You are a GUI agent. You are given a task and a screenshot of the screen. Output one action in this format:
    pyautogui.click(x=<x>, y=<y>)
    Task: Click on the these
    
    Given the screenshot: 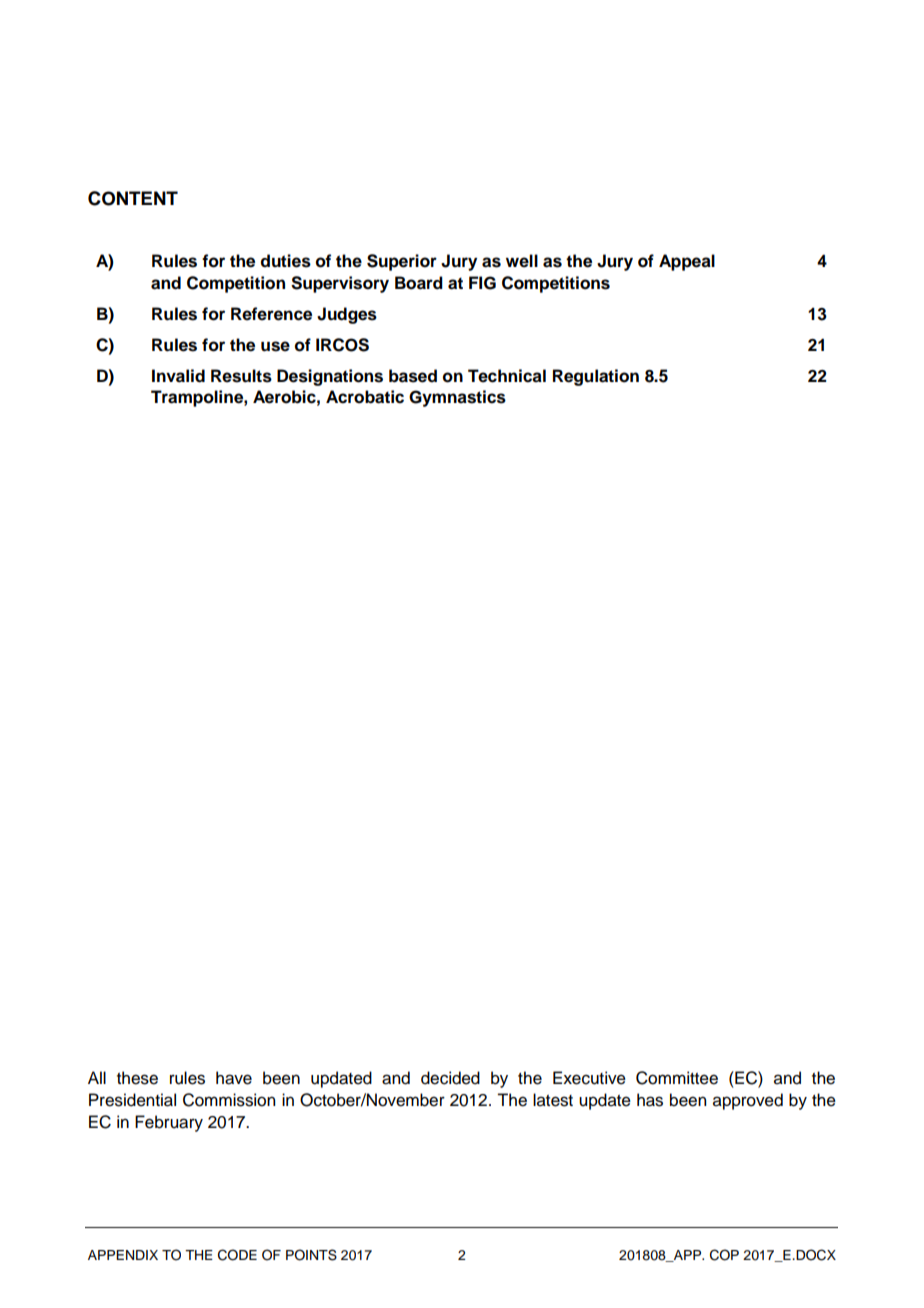 What is the action you would take?
    pyautogui.click(x=137, y=1078)
